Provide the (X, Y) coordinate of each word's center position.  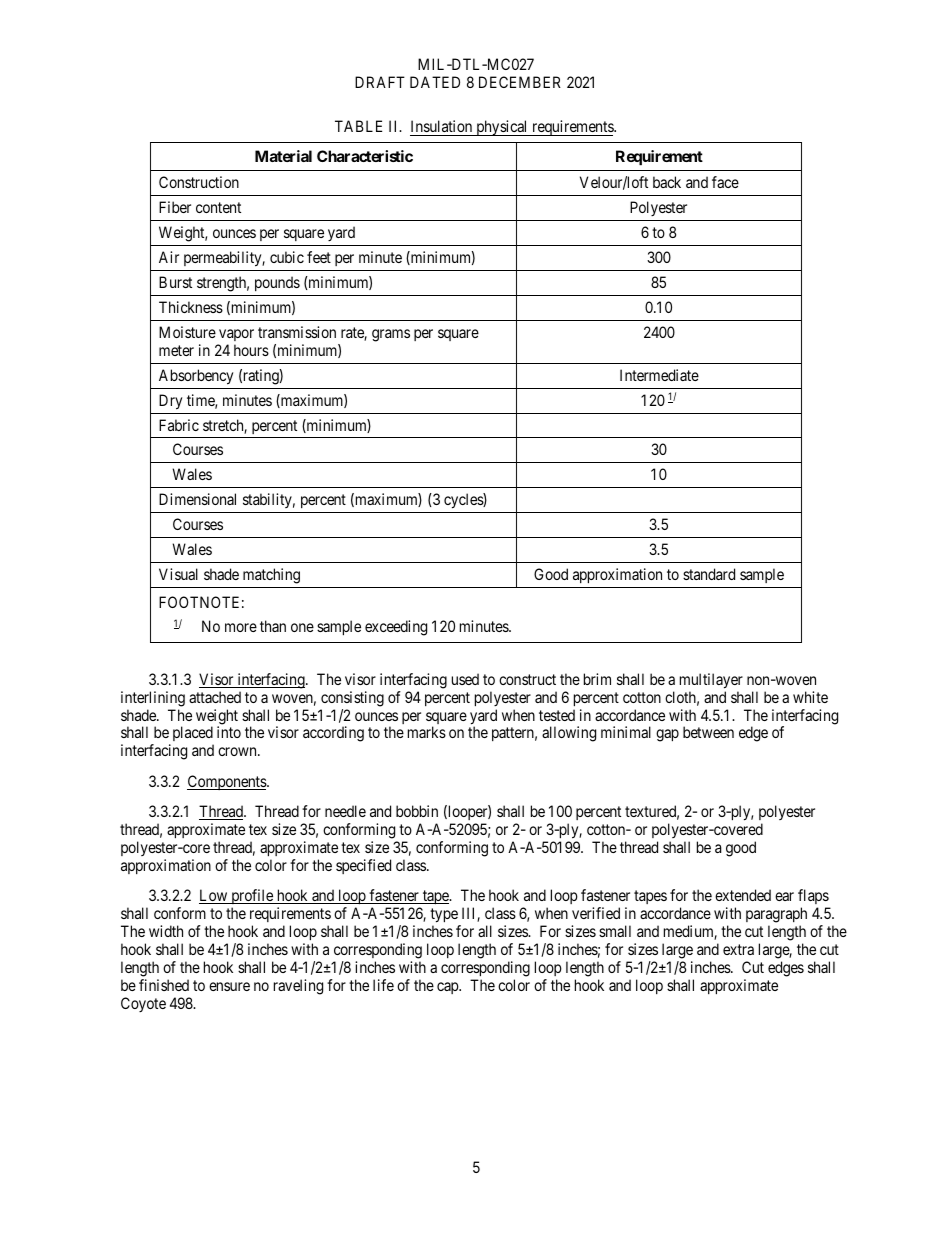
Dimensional (197, 499)
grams (391, 335)
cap (448, 988)
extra (738, 949)
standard (709, 574)
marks (427, 732)
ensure (229, 986)
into (229, 732)
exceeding (396, 628)
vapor (236, 335)
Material (283, 156)
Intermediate (659, 375)
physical (502, 128)
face (725, 182)
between (708, 732)
